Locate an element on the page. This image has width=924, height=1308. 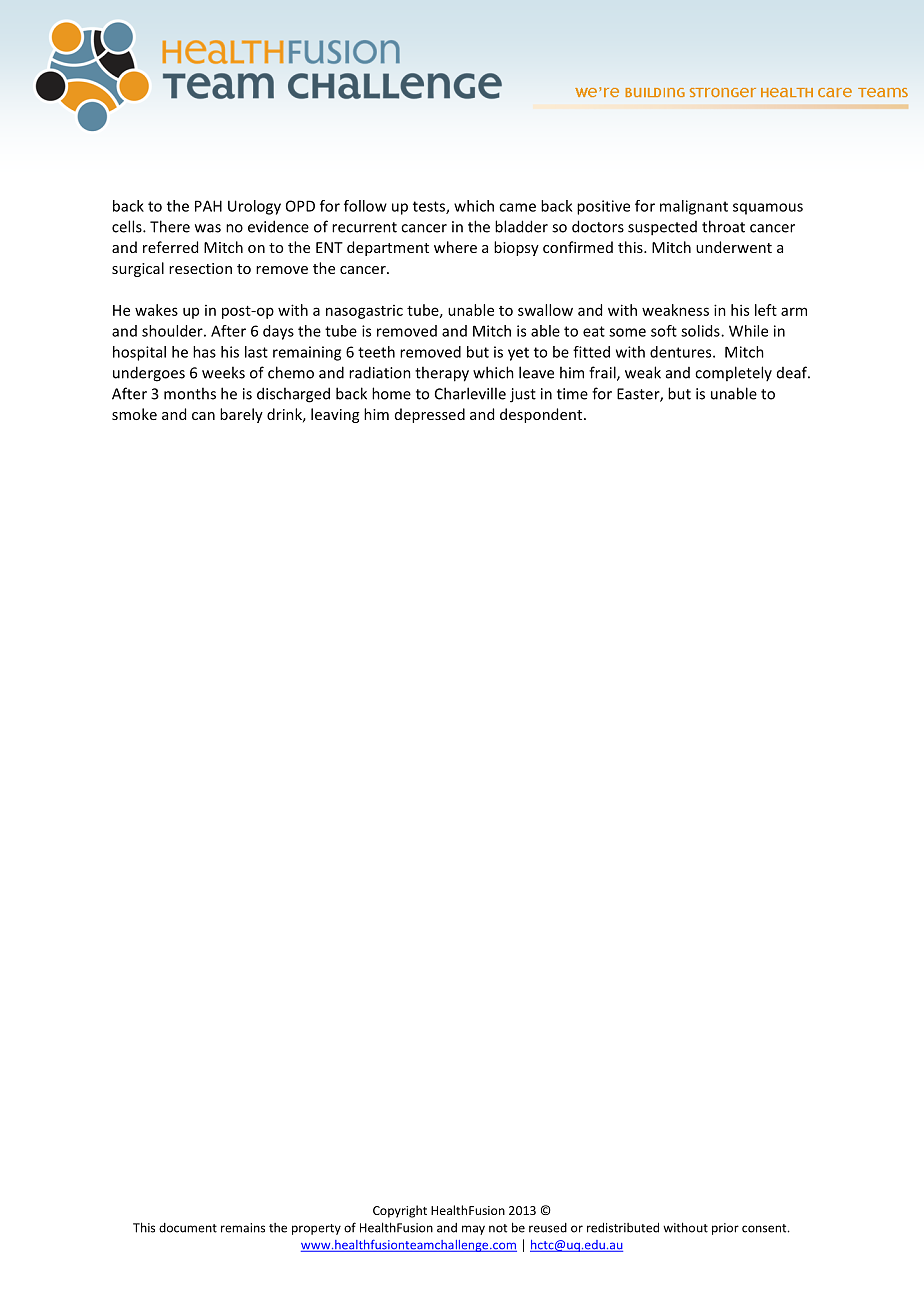
Copyright is located at coordinates (400, 1211).
